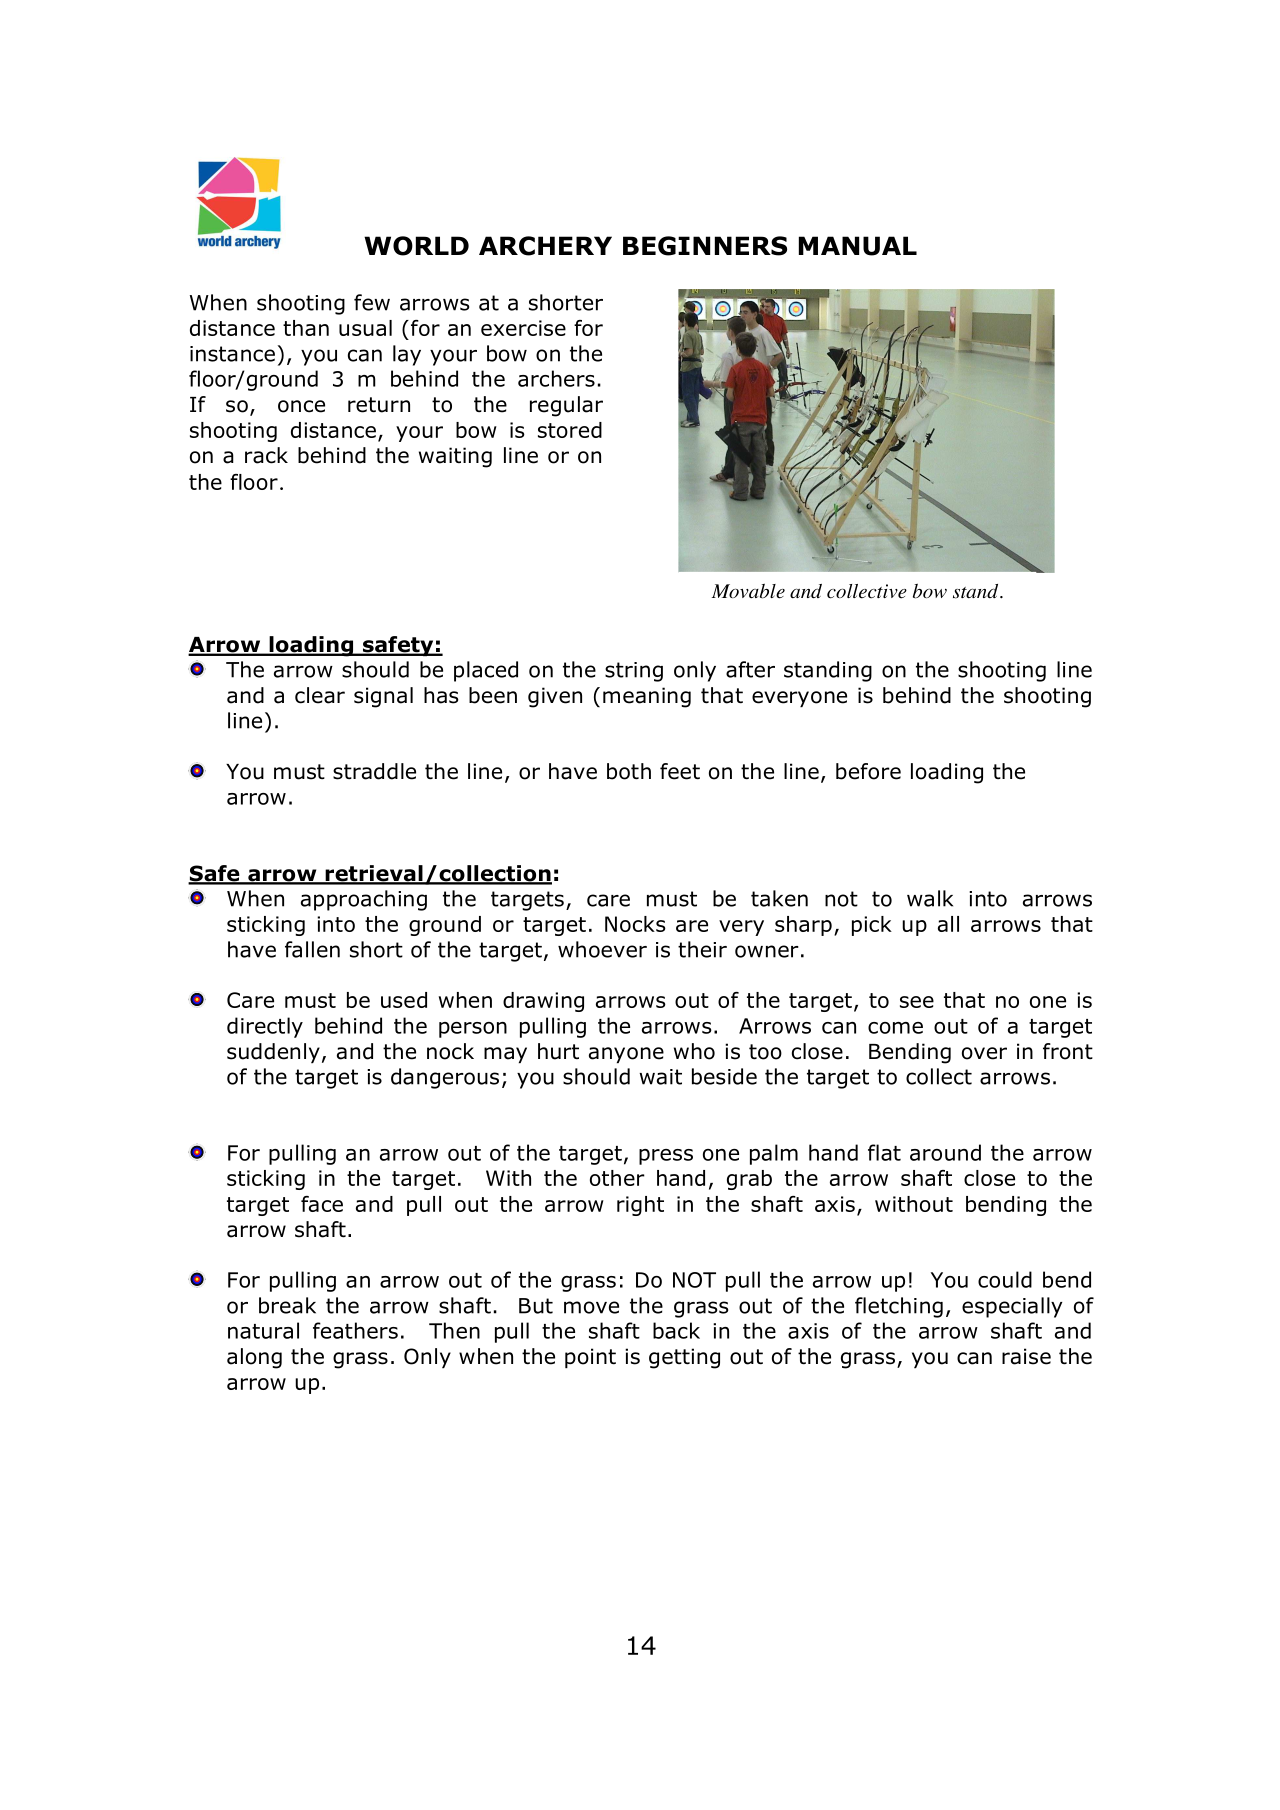 The width and height of the screenshot is (1280, 1810). What do you see at coordinates (287, 1305) in the screenshot?
I see `break` at bounding box center [287, 1305].
